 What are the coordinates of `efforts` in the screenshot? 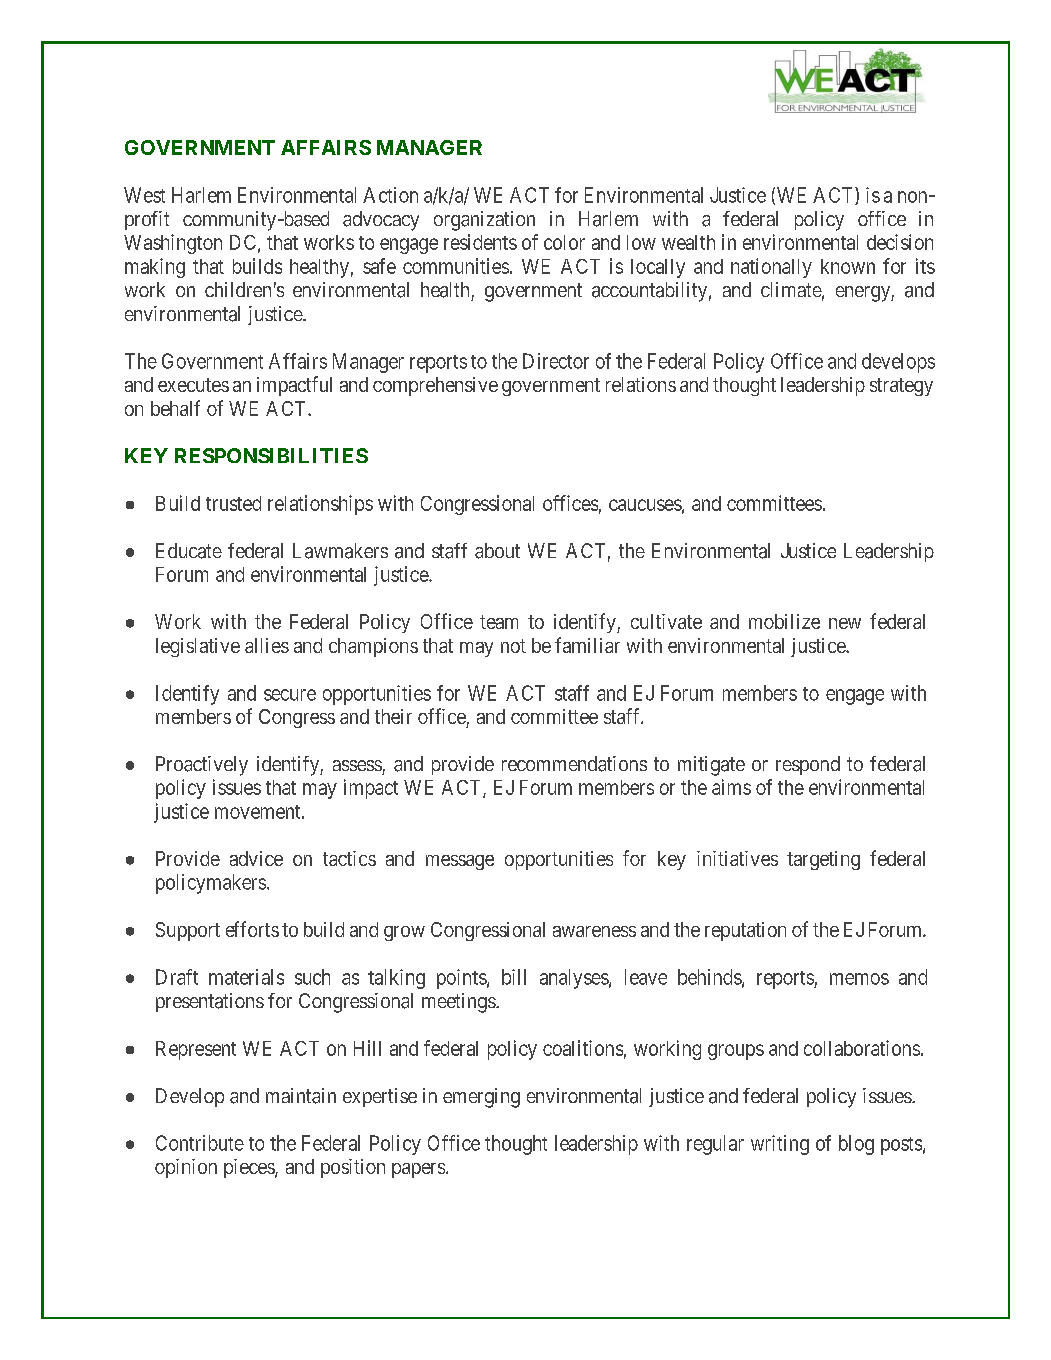 It's located at (252, 929).
